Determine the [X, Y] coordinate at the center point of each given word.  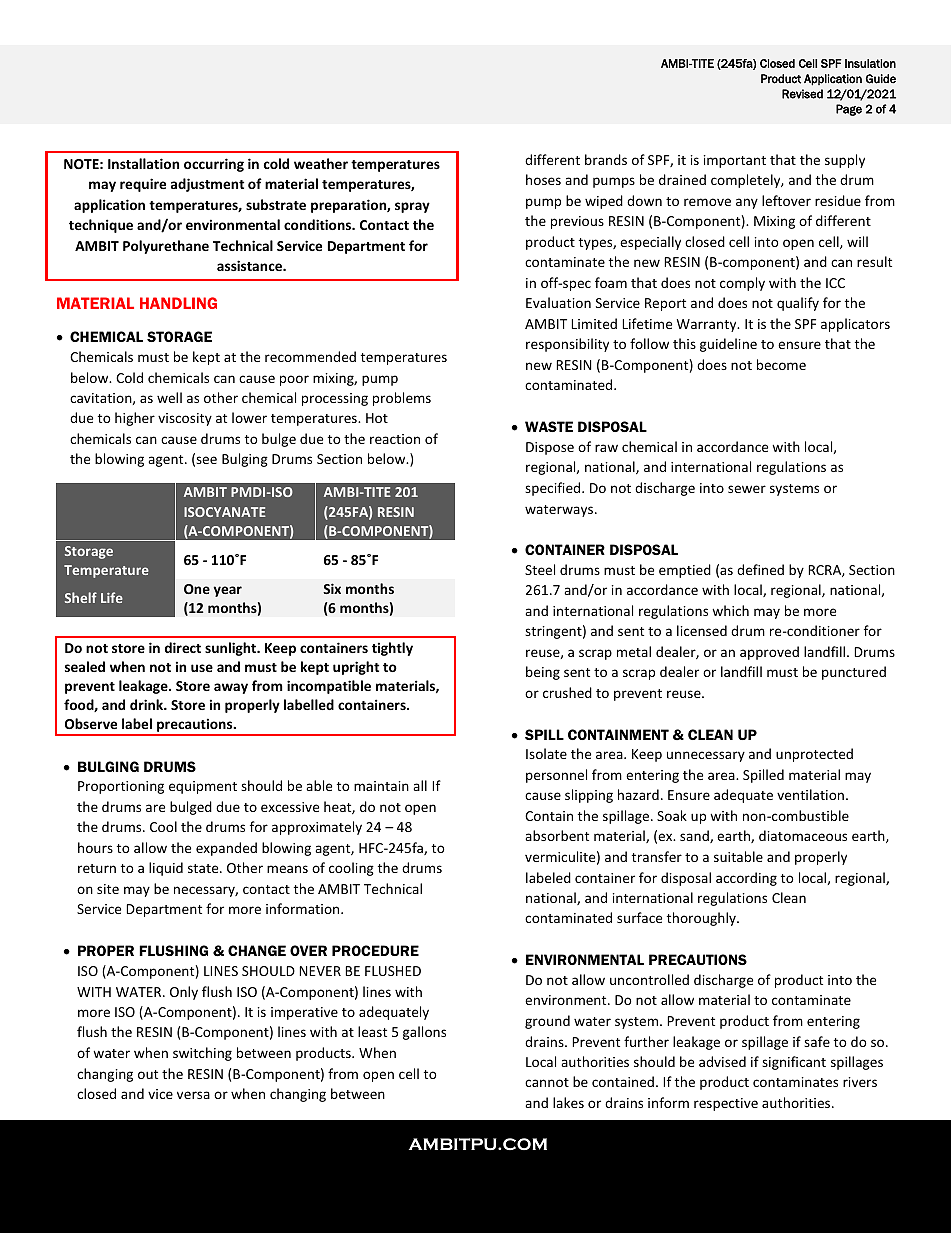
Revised [802, 94]
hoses [543, 179]
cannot [547, 1082]
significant [794, 1063]
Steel [540, 569]
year [228, 591]
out [148, 1074]
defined [760, 569]
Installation [143, 163]
